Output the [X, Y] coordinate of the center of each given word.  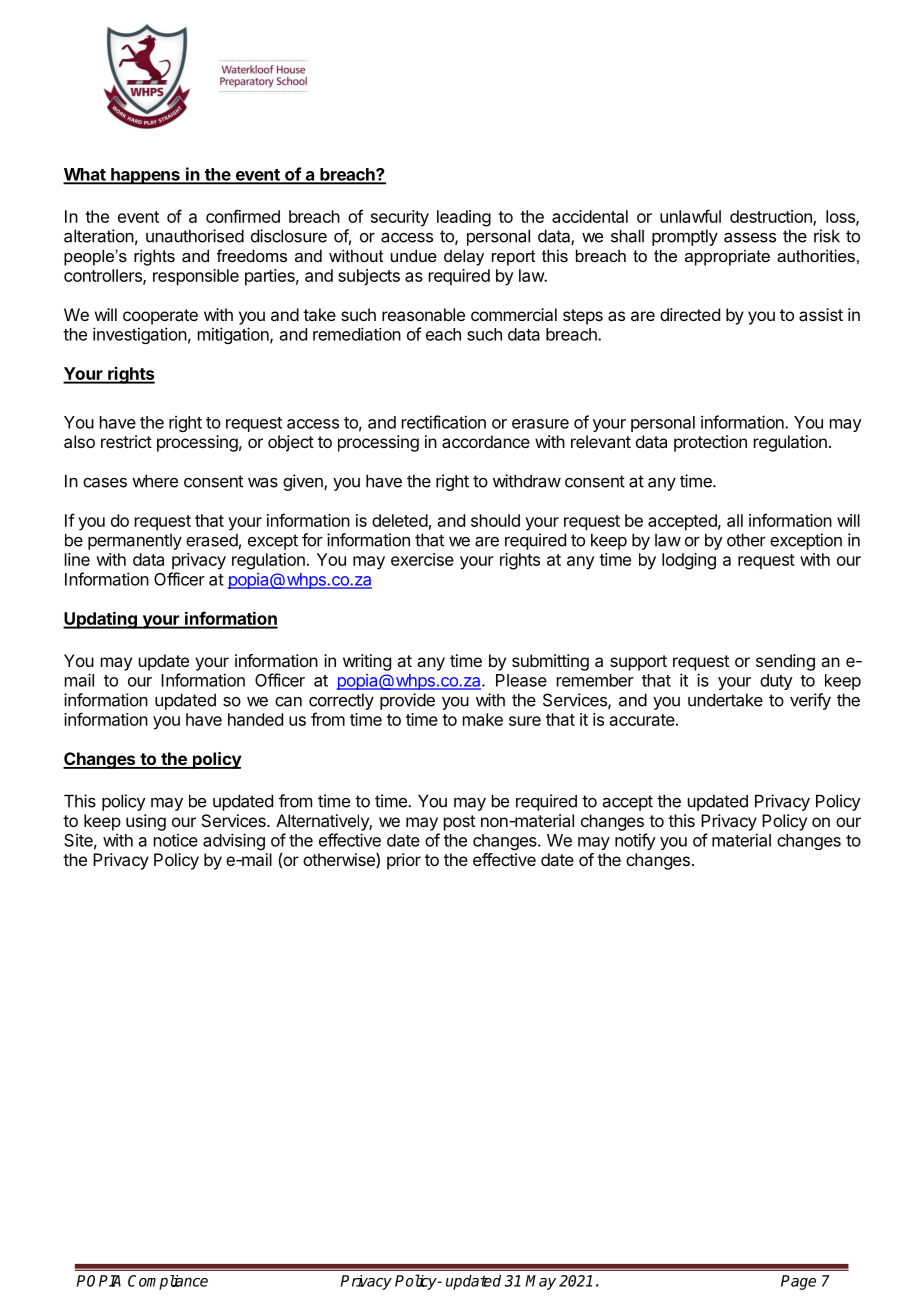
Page [798, 1282]
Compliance [168, 1282]
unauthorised [195, 236]
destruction [772, 218]
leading [464, 218]
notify [635, 841]
